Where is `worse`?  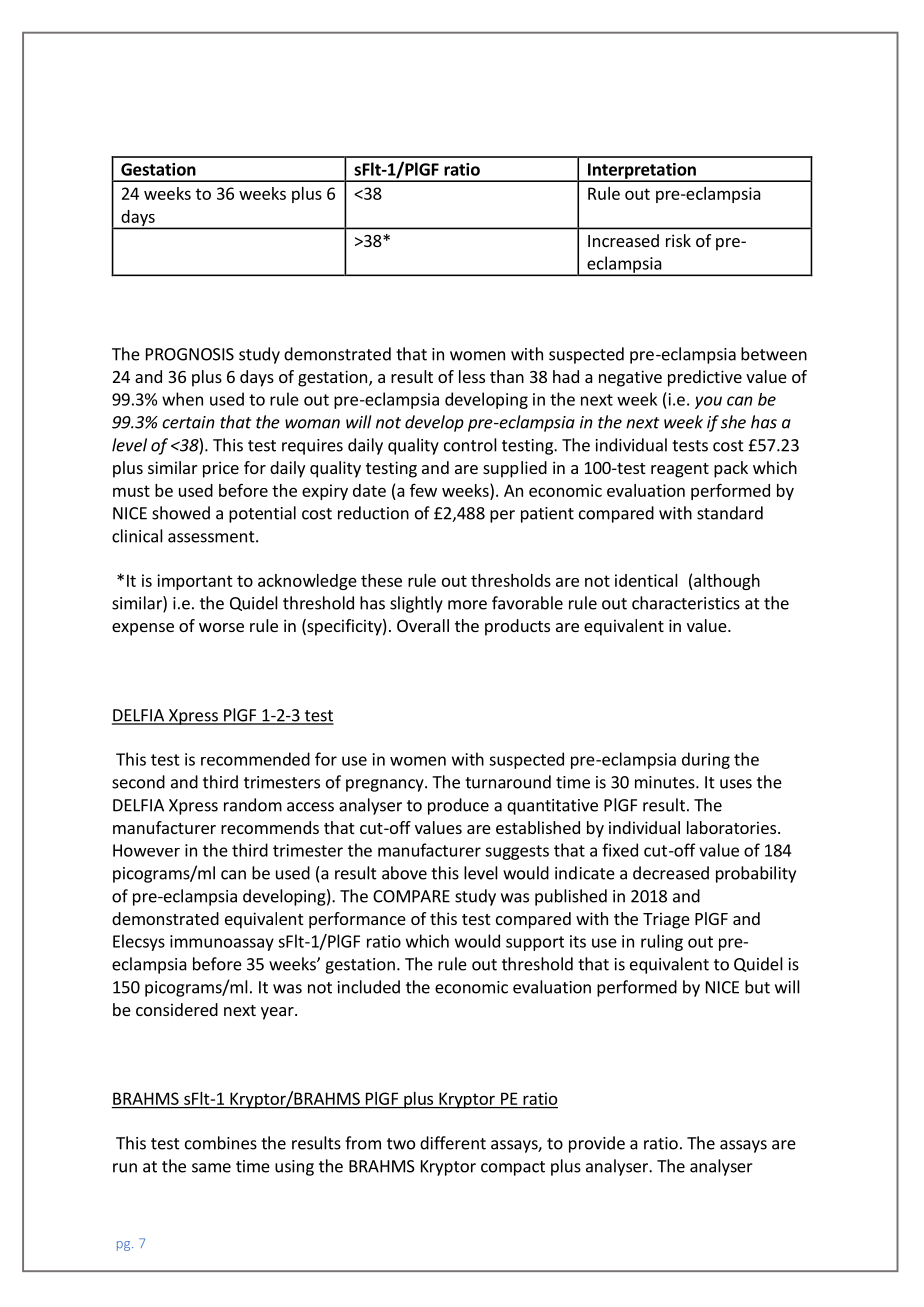
worse is located at coordinates (221, 627).
